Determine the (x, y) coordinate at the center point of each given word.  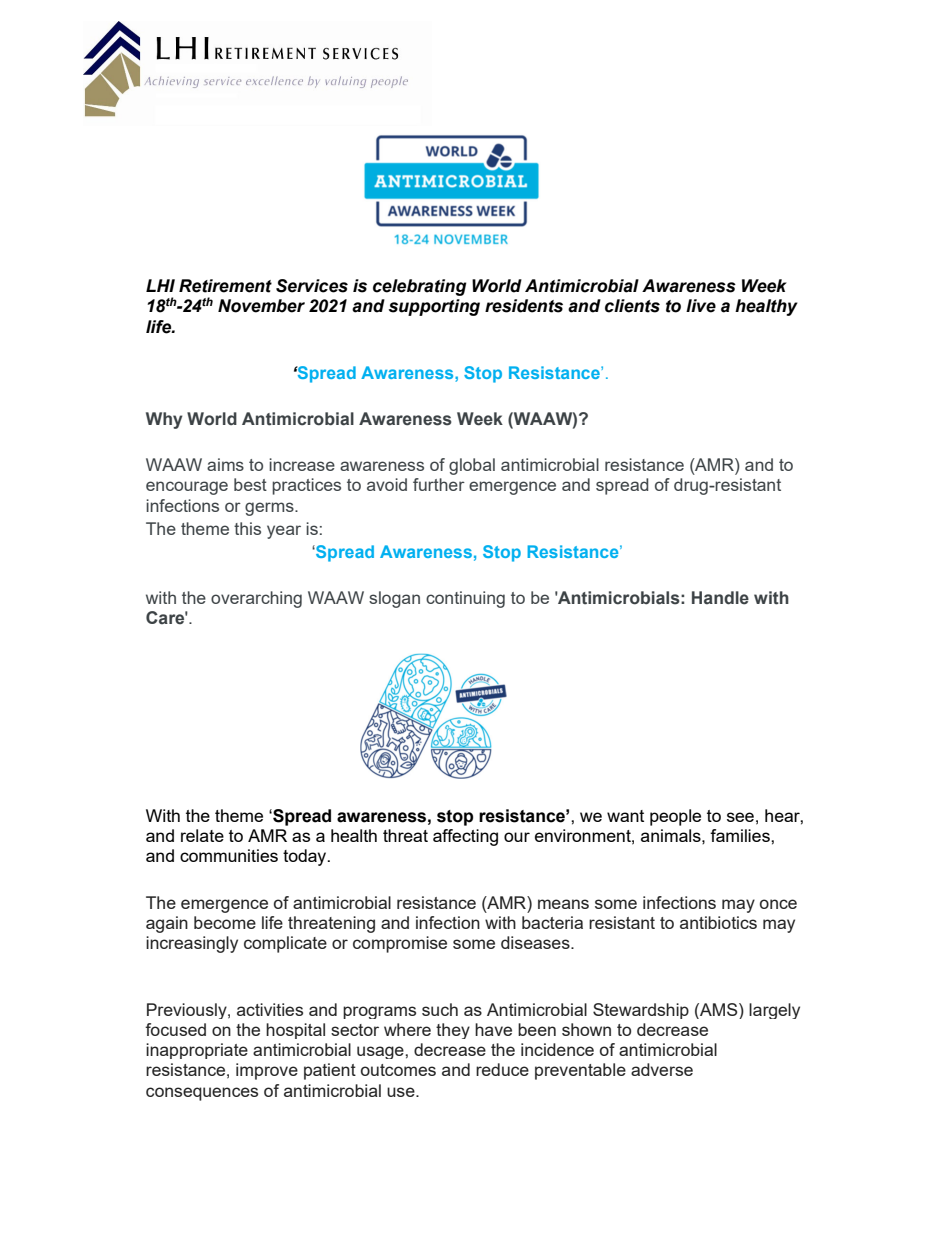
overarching (256, 599)
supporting (434, 307)
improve (267, 1071)
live (701, 306)
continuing (465, 599)
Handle (720, 598)
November (261, 306)
